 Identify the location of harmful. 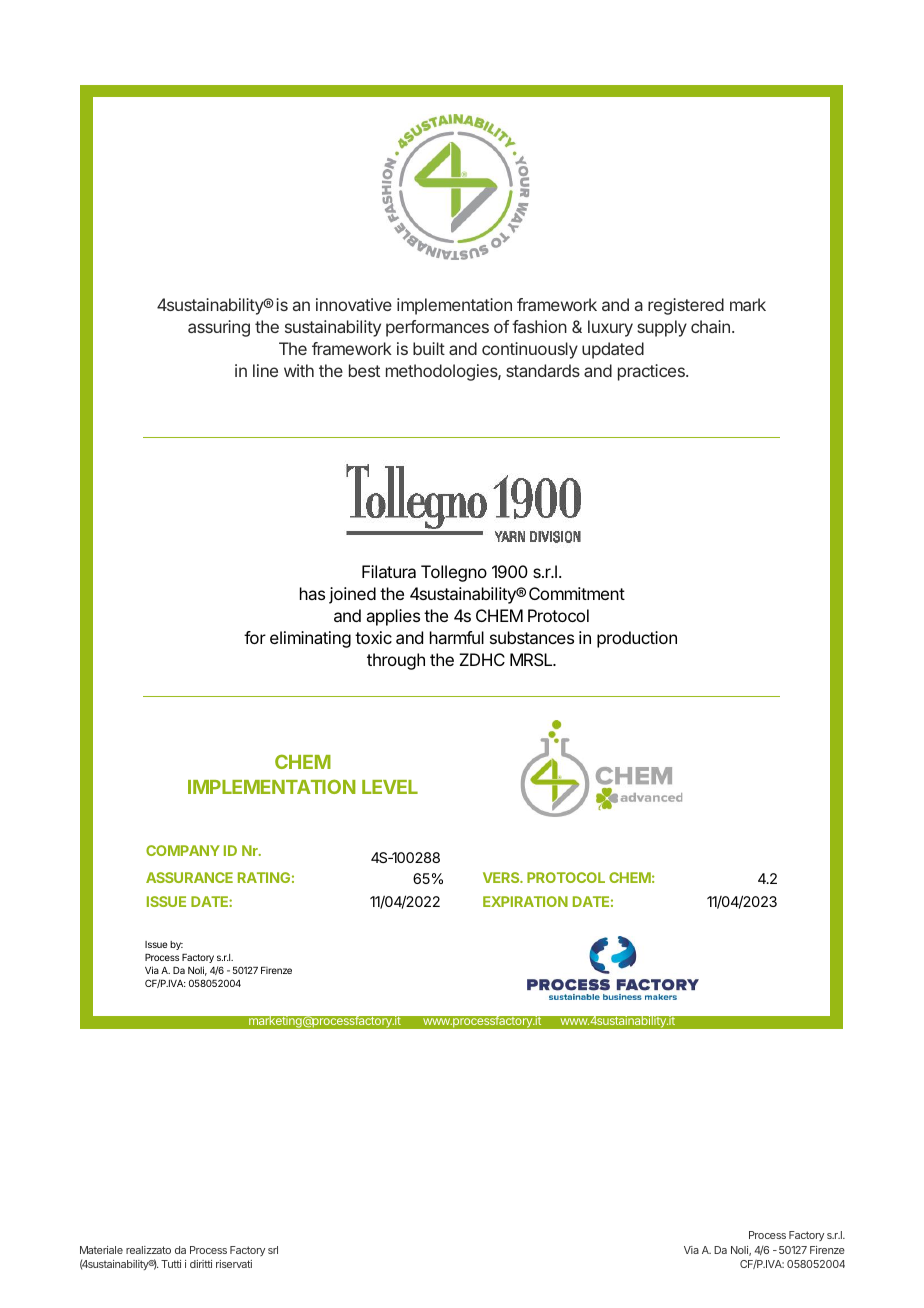
(457, 637).
